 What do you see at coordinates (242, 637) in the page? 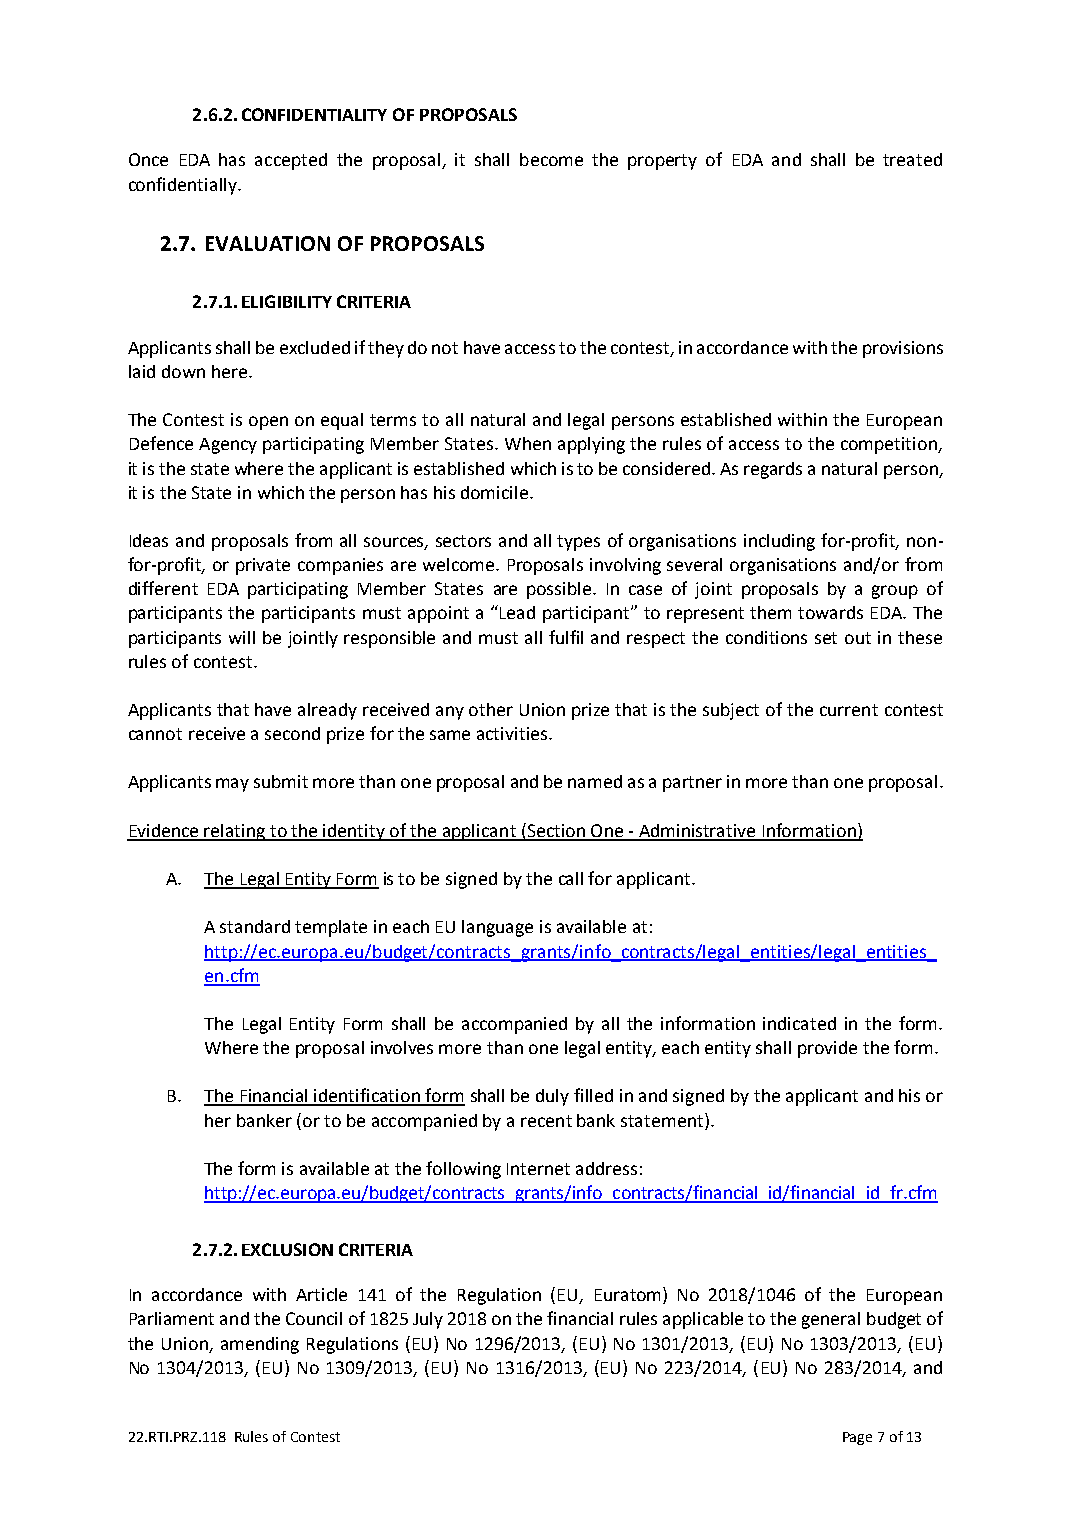
I see `will` at bounding box center [242, 637].
